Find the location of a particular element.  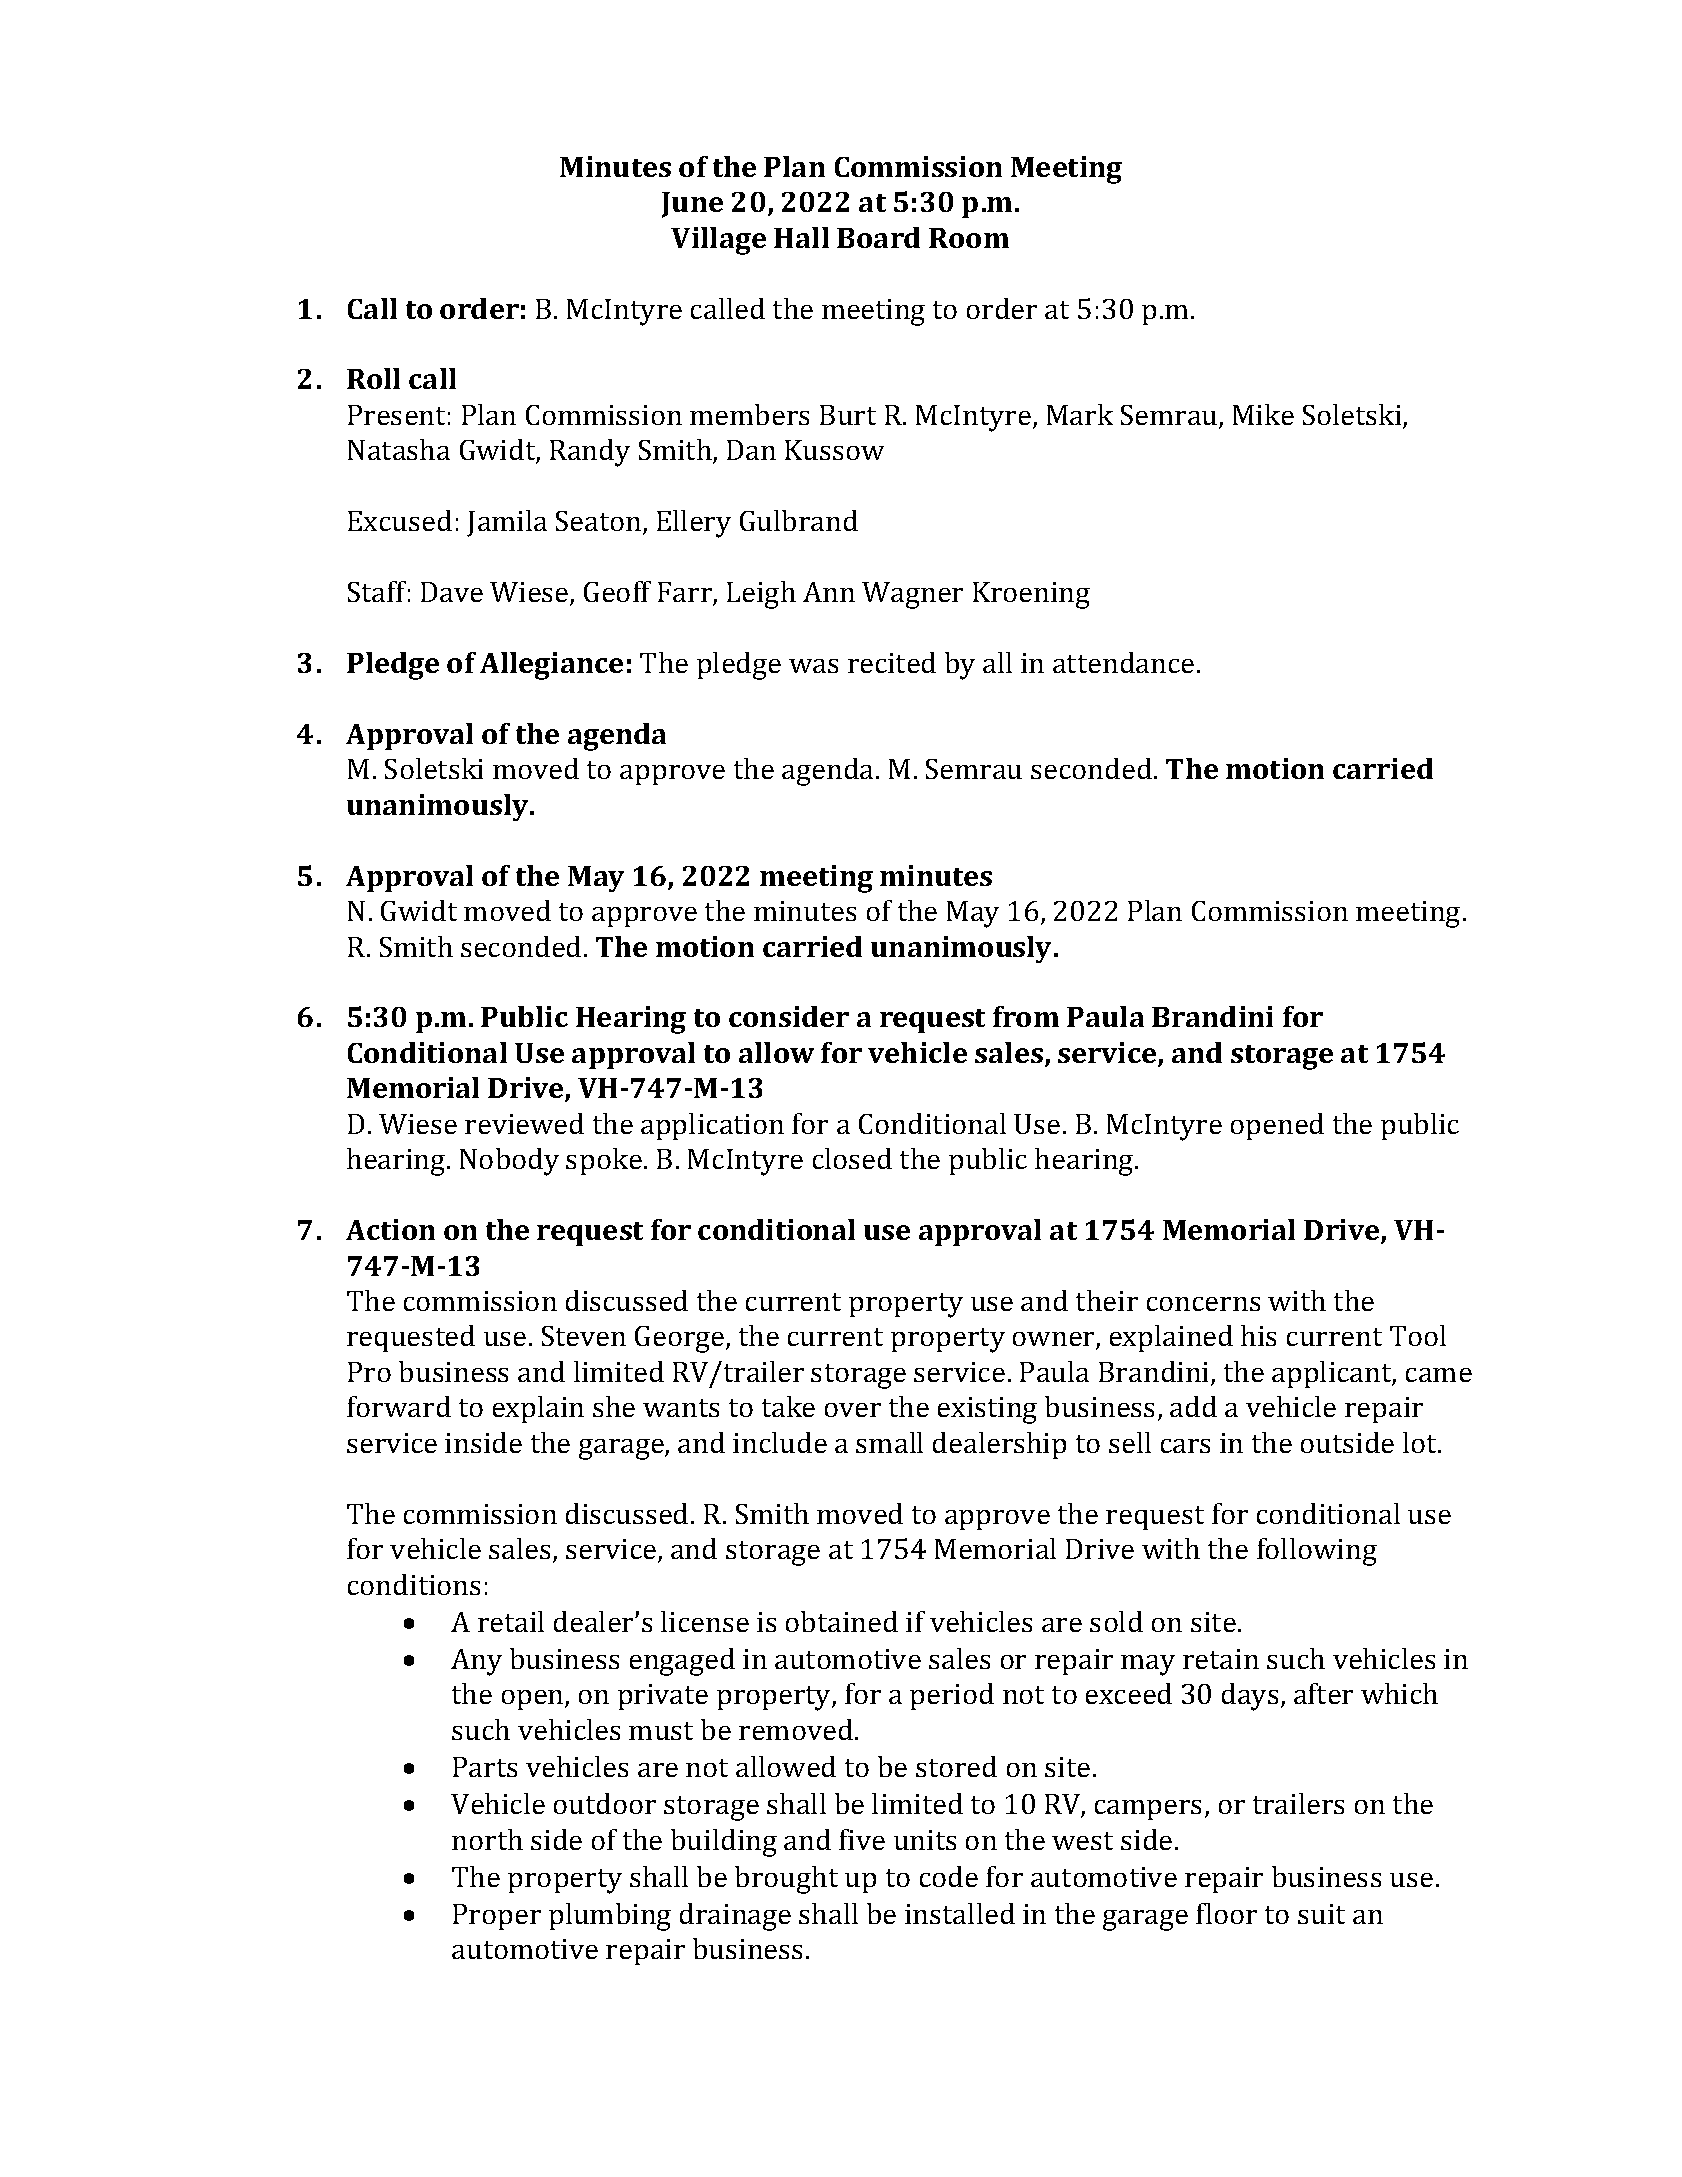

reviewed is located at coordinates (524, 1123).
